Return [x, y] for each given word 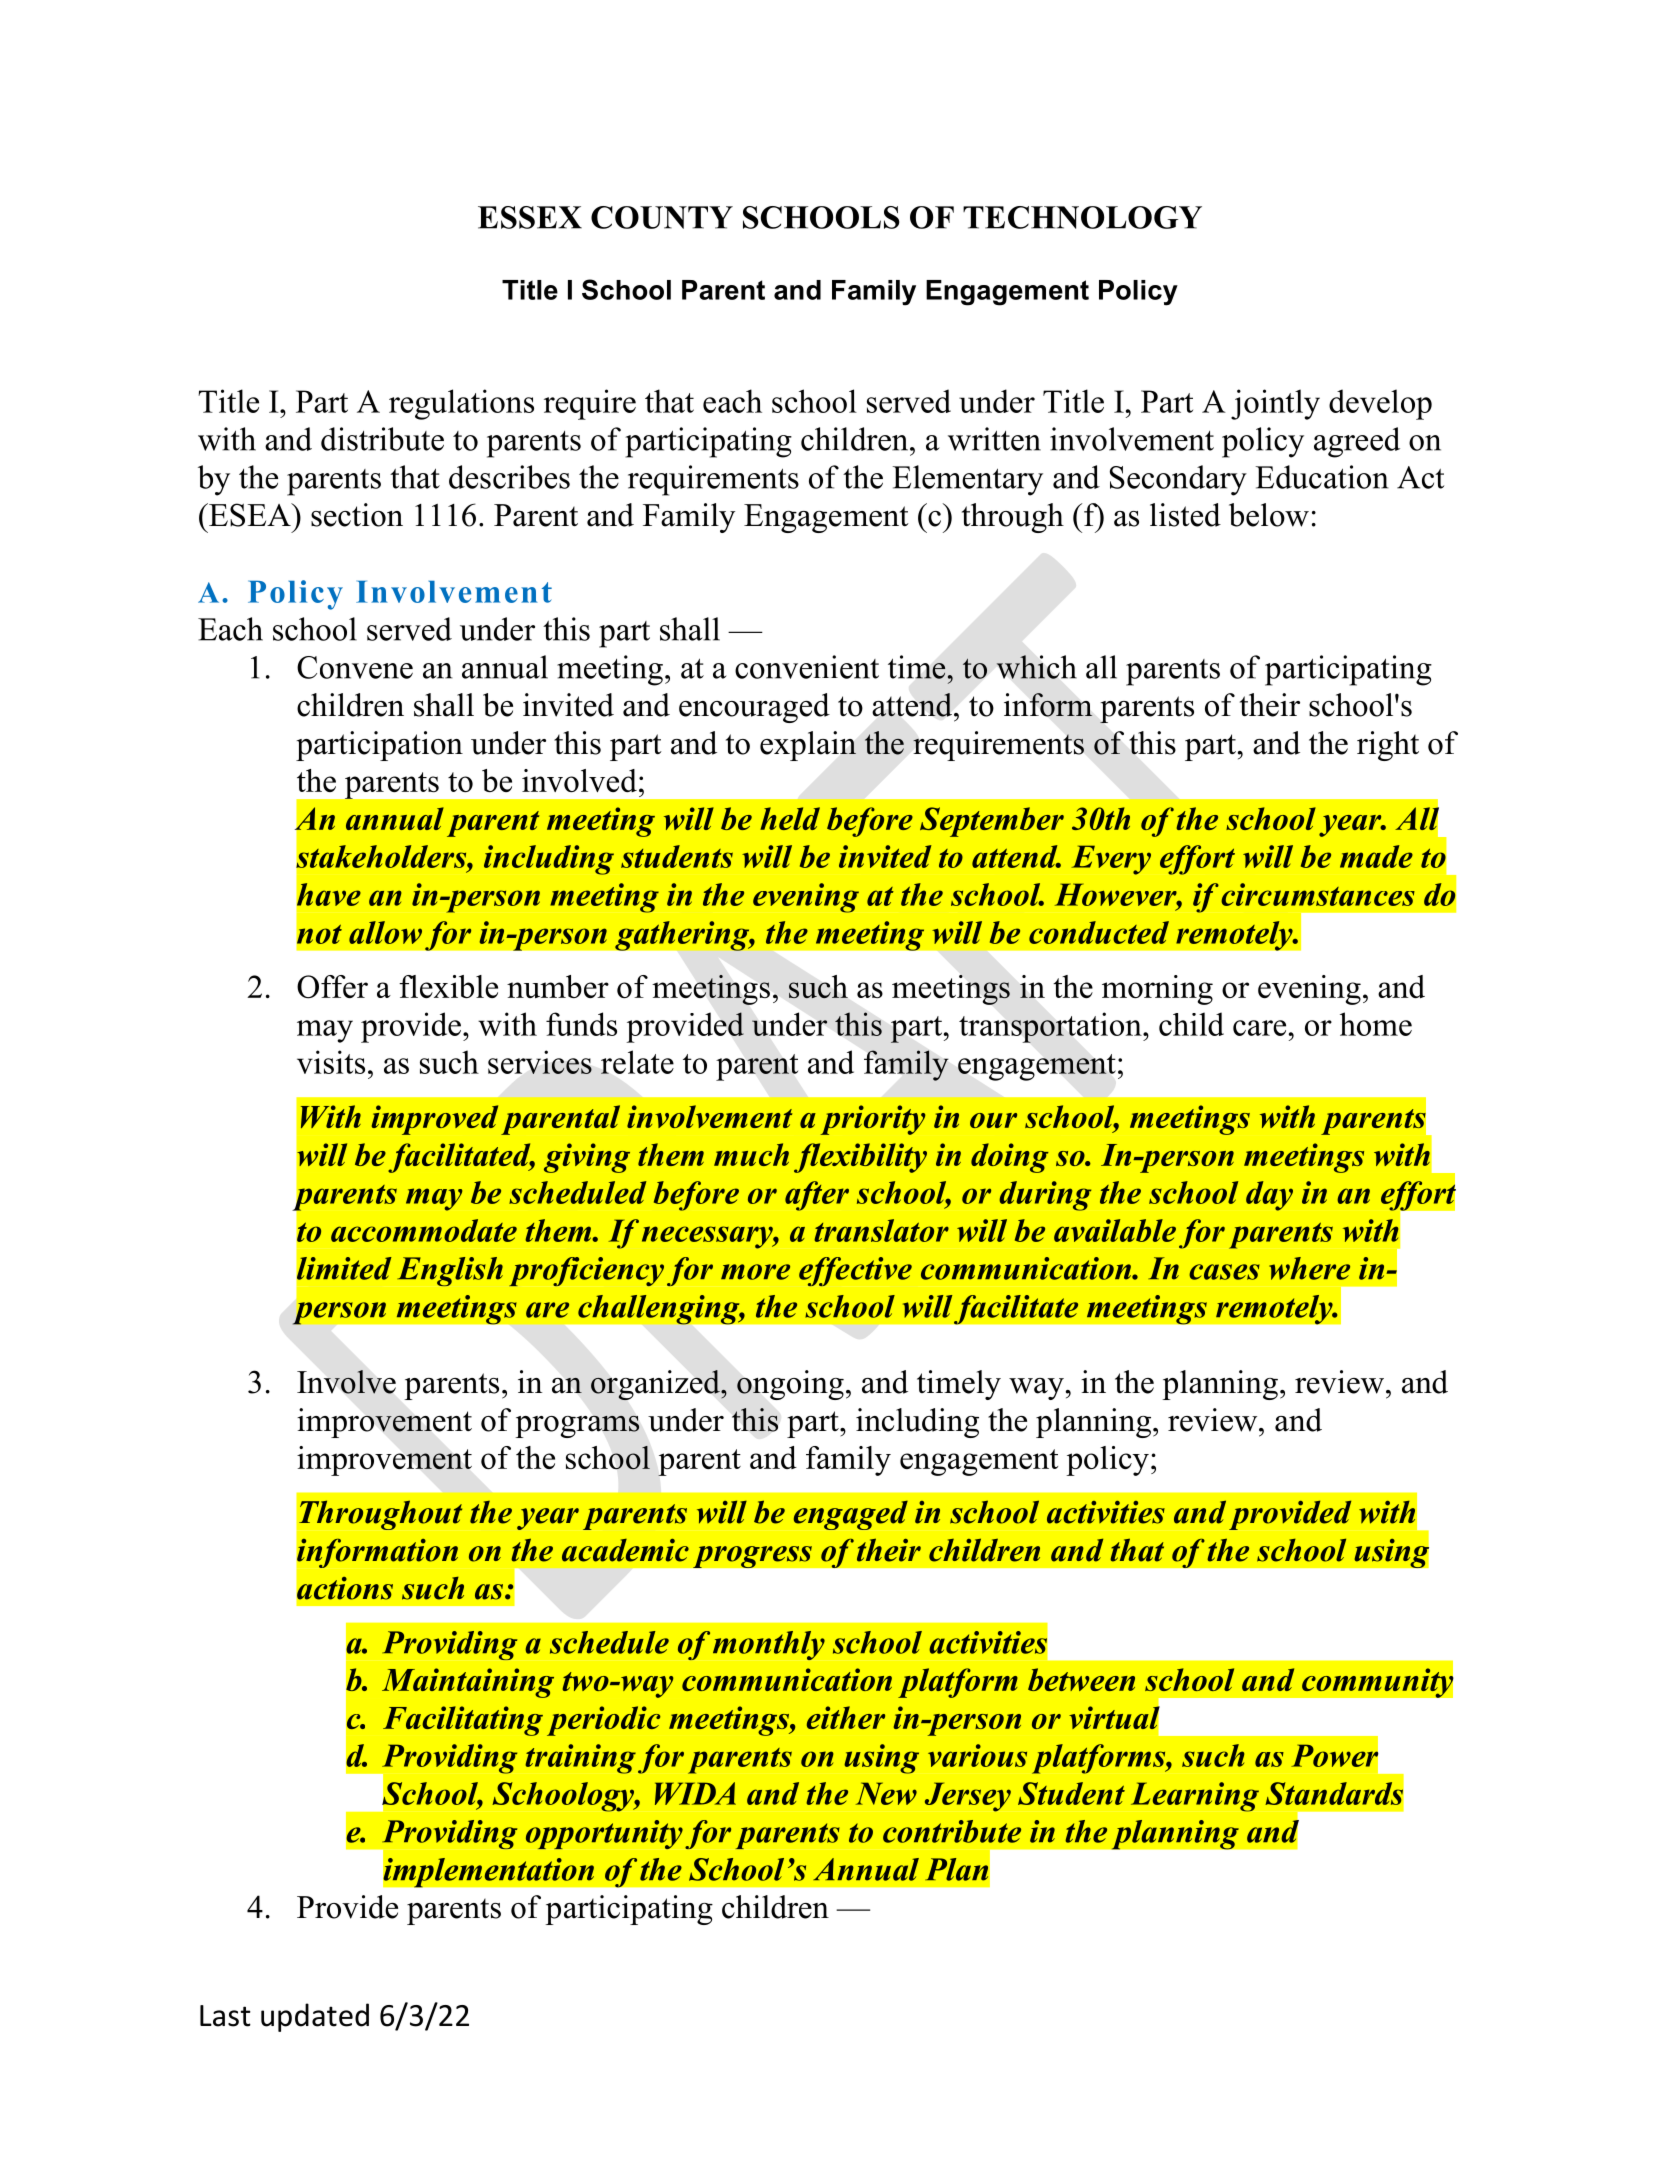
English [450, 1271]
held [790, 818]
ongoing [790, 1385]
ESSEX [530, 217]
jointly [1275, 404]
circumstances [1318, 894]
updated [315, 2017]
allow [385, 932]
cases [1224, 1272]
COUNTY [662, 217]
